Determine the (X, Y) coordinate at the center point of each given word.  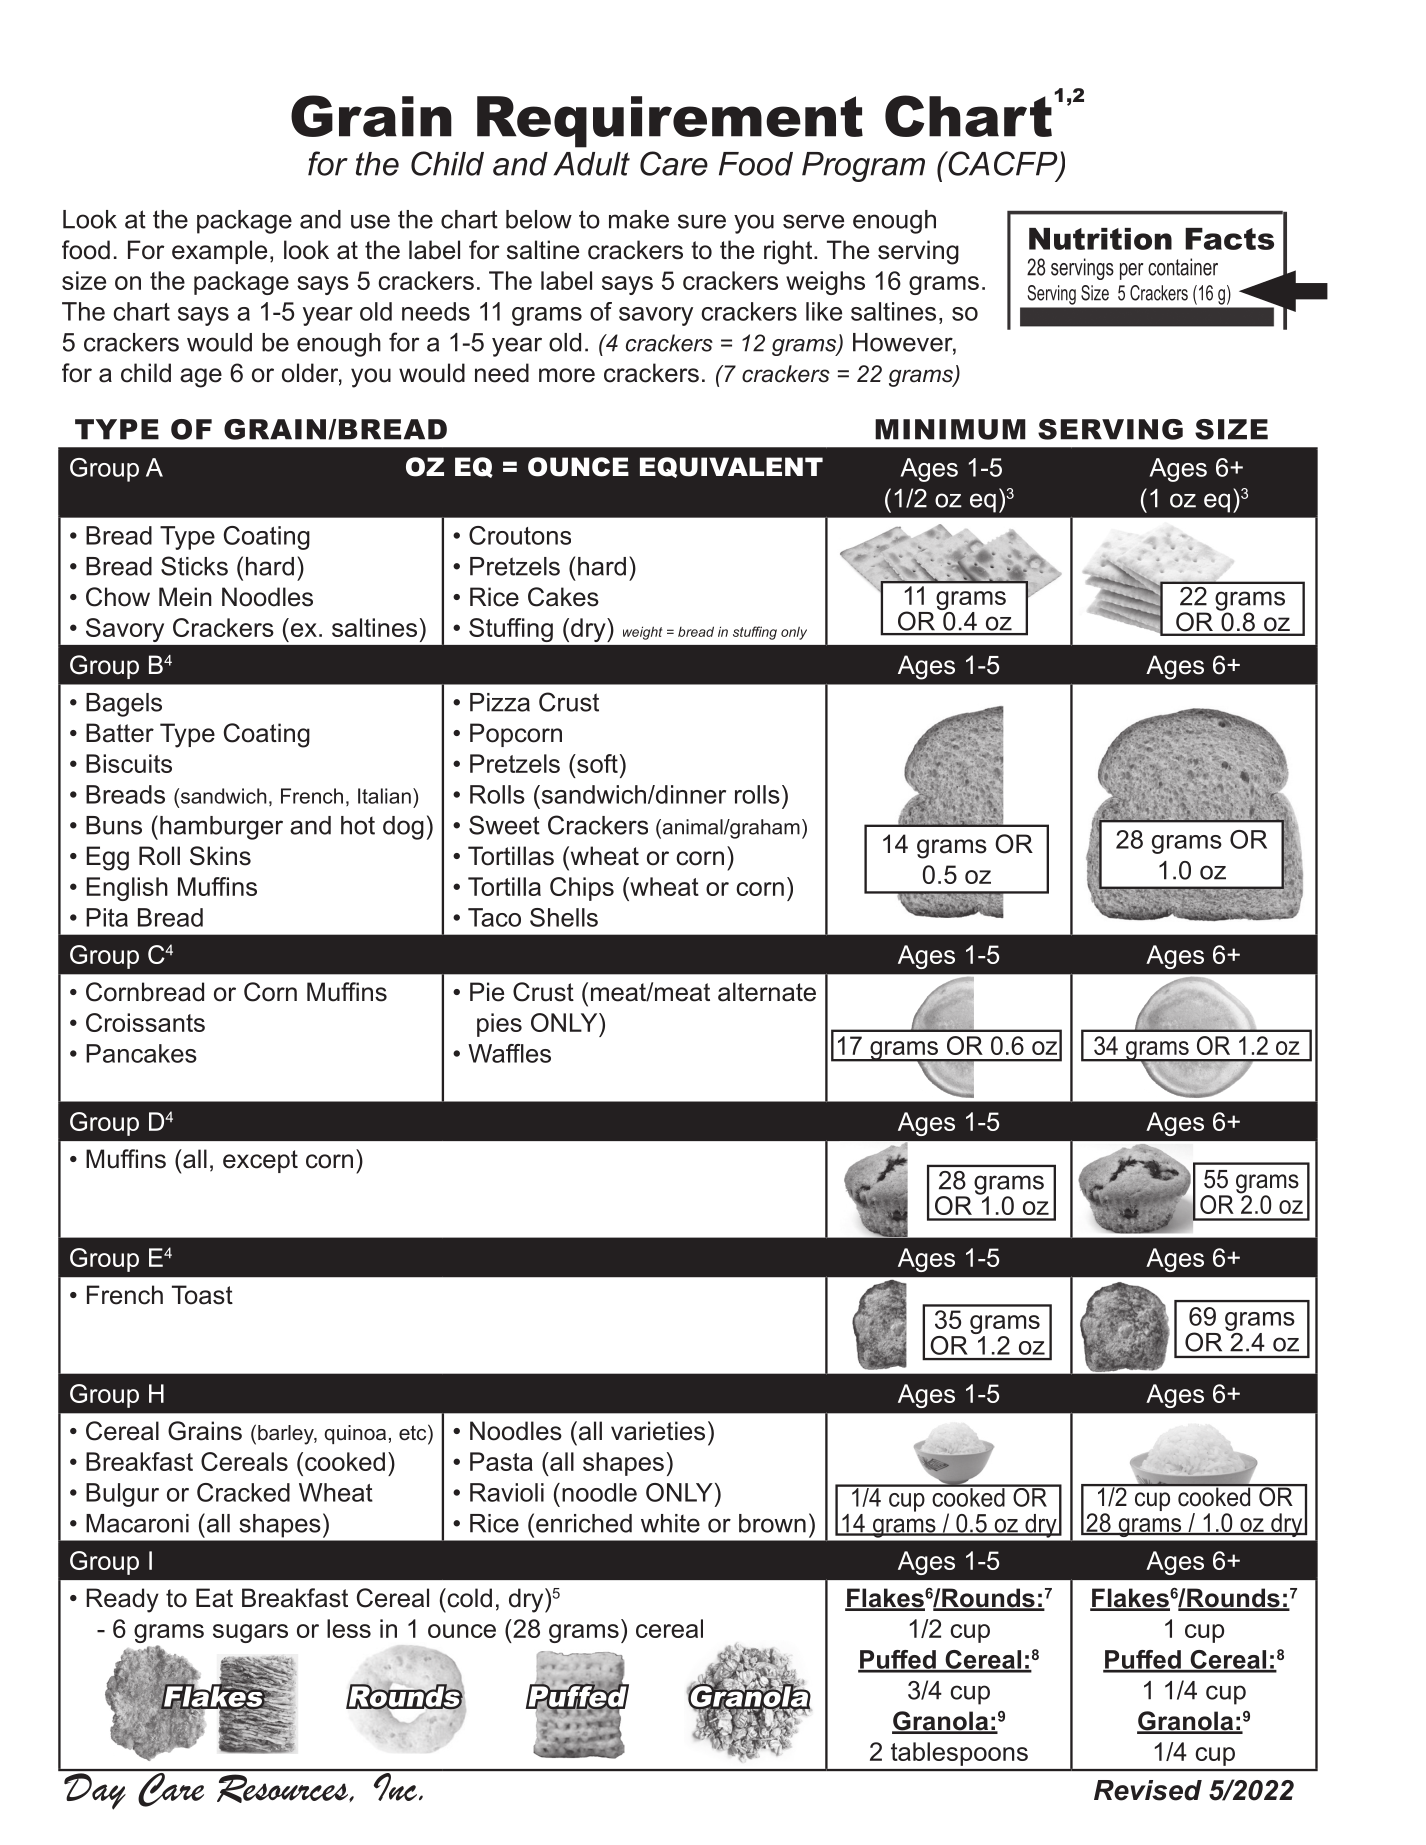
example (219, 252)
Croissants (145, 1022)
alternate (767, 992)
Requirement (670, 122)
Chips (582, 889)
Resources (283, 1788)
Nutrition (1100, 239)
